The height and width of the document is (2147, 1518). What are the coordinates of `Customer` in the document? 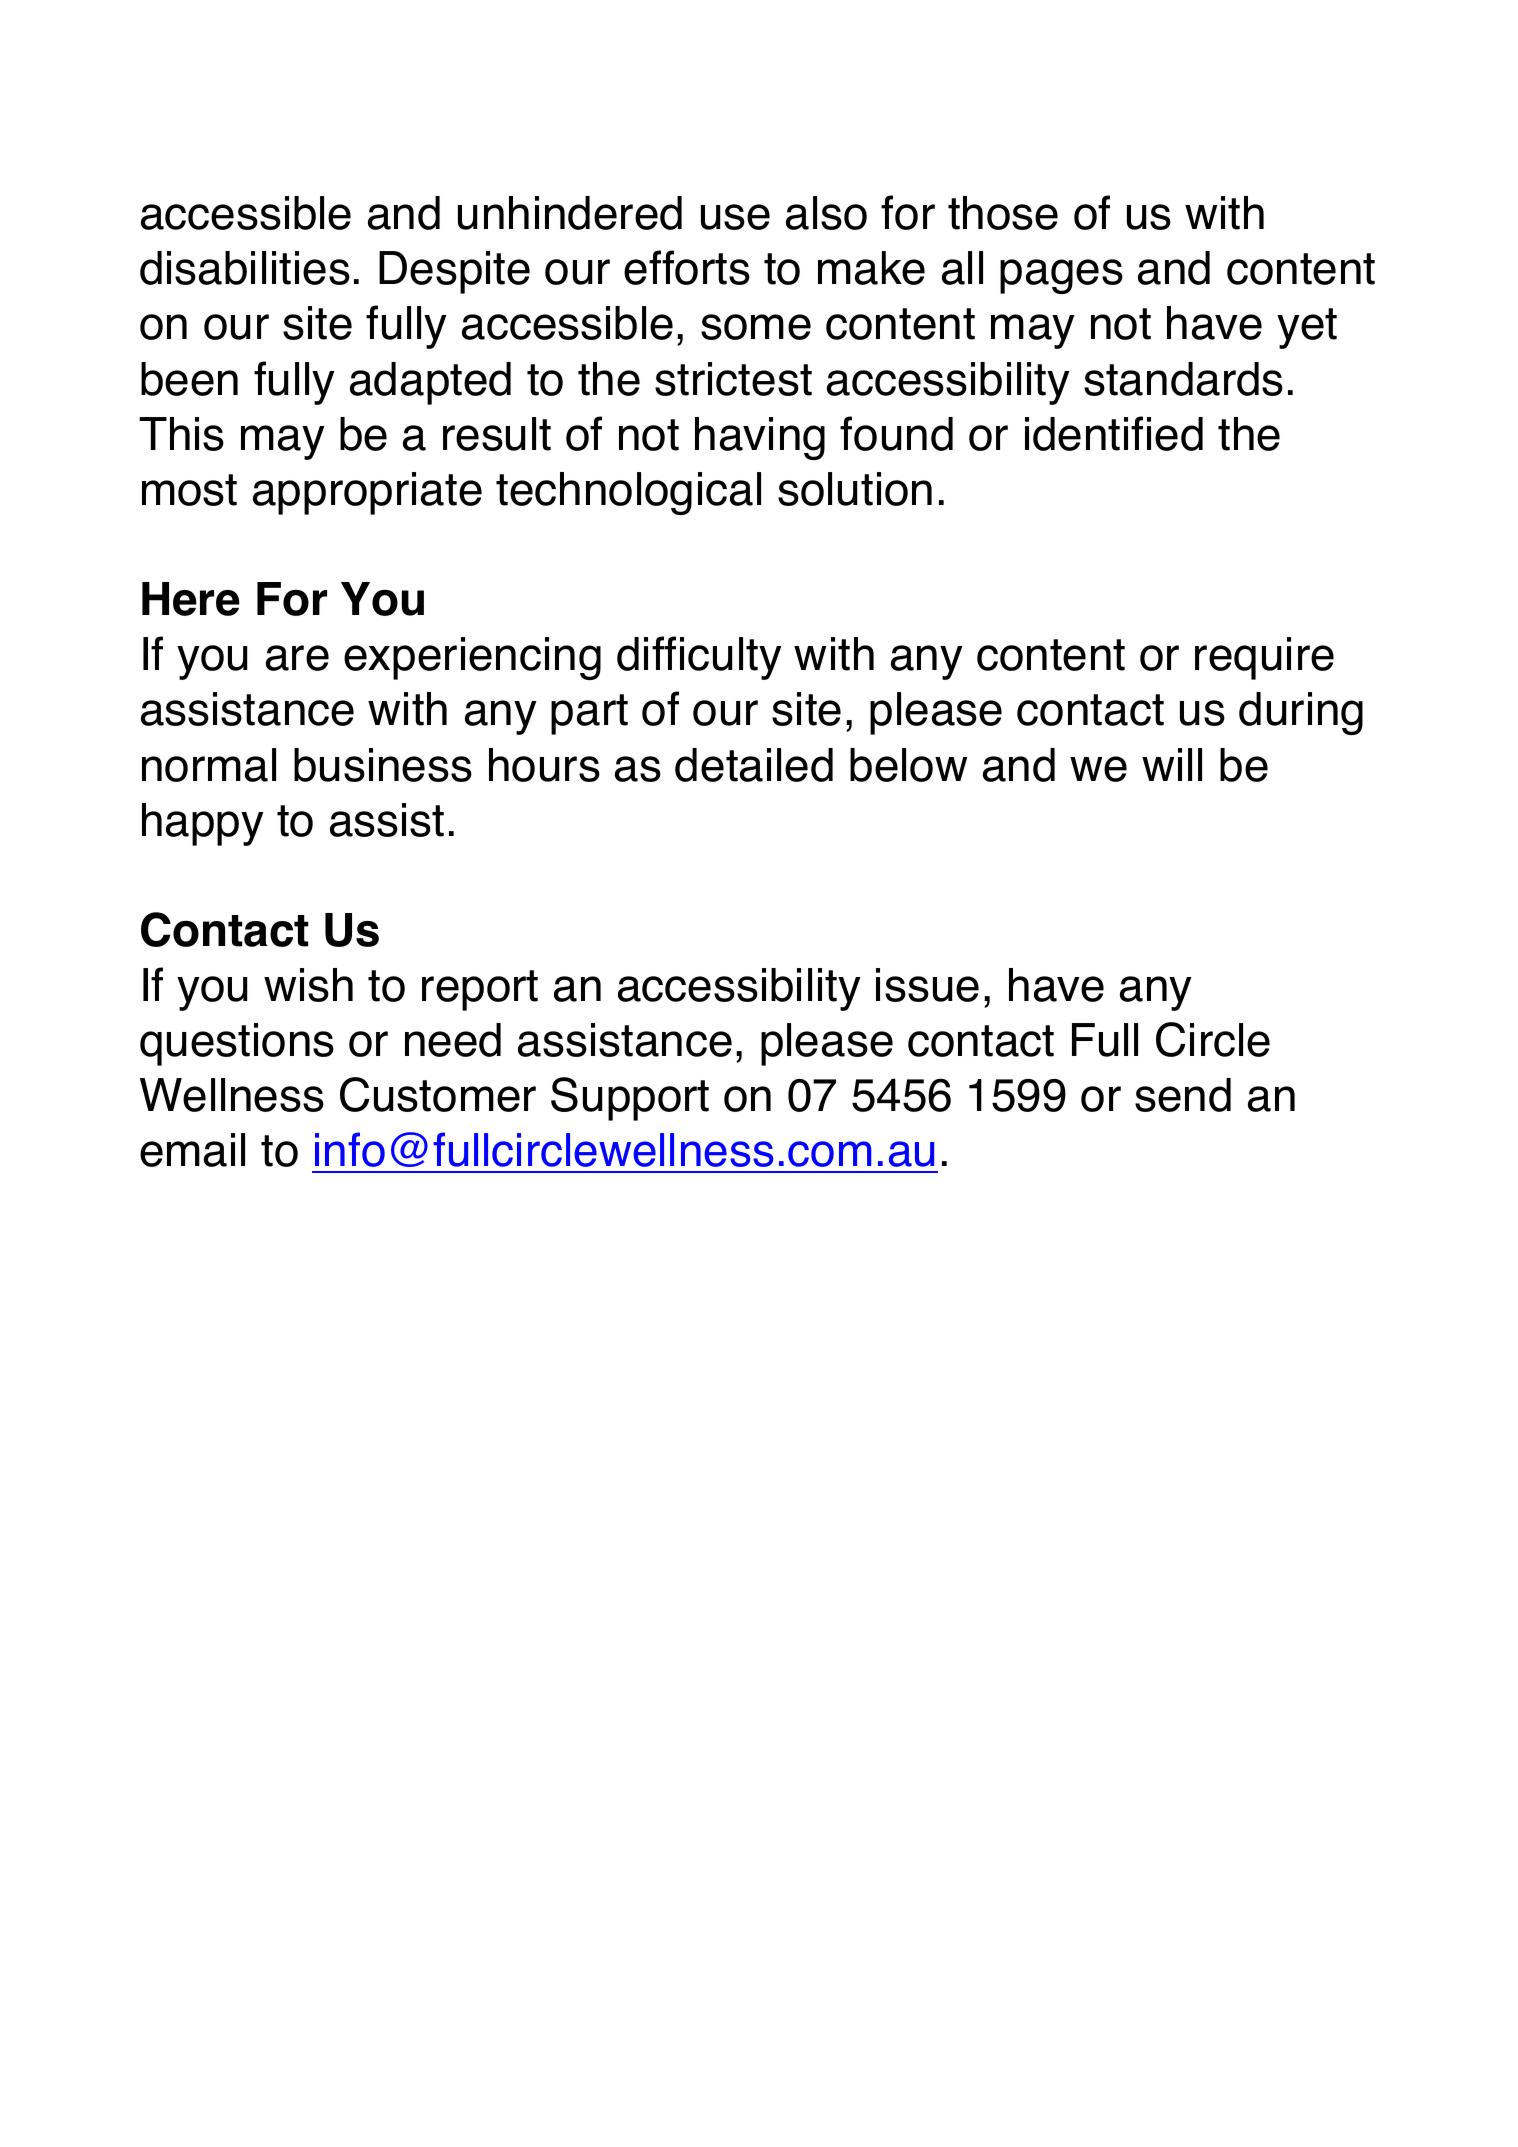 It's located at (438, 1094).
